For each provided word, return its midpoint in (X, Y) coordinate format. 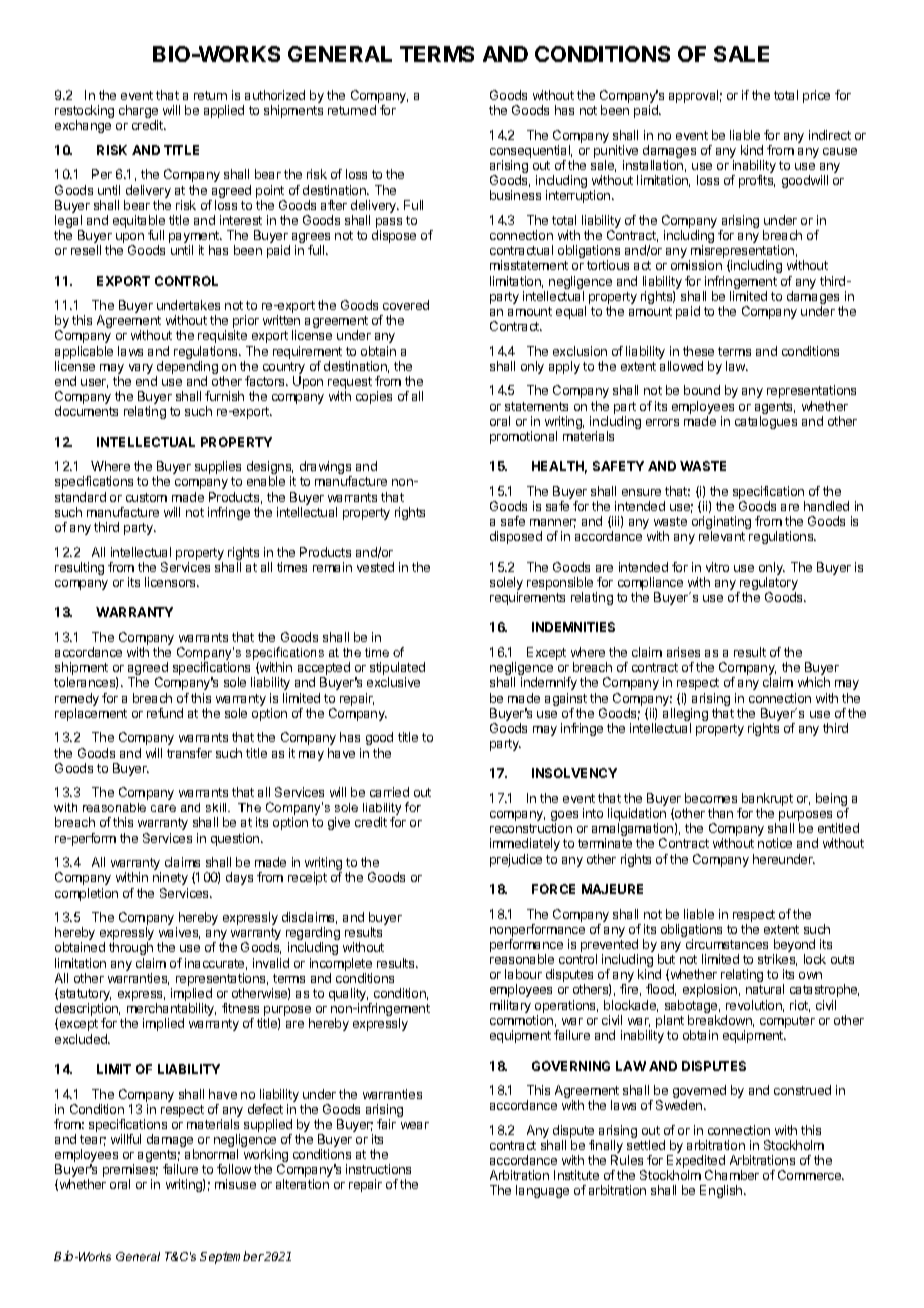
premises (130, 1172)
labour (523, 974)
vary (141, 369)
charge (138, 113)
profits (757, 181)
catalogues (766, 422)
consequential (531, 153)
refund (165, 713)
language (542, 1191)
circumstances (727, 944)
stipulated (397, 670)
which (814, 682)
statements (536, 406)
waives (179, 933)
